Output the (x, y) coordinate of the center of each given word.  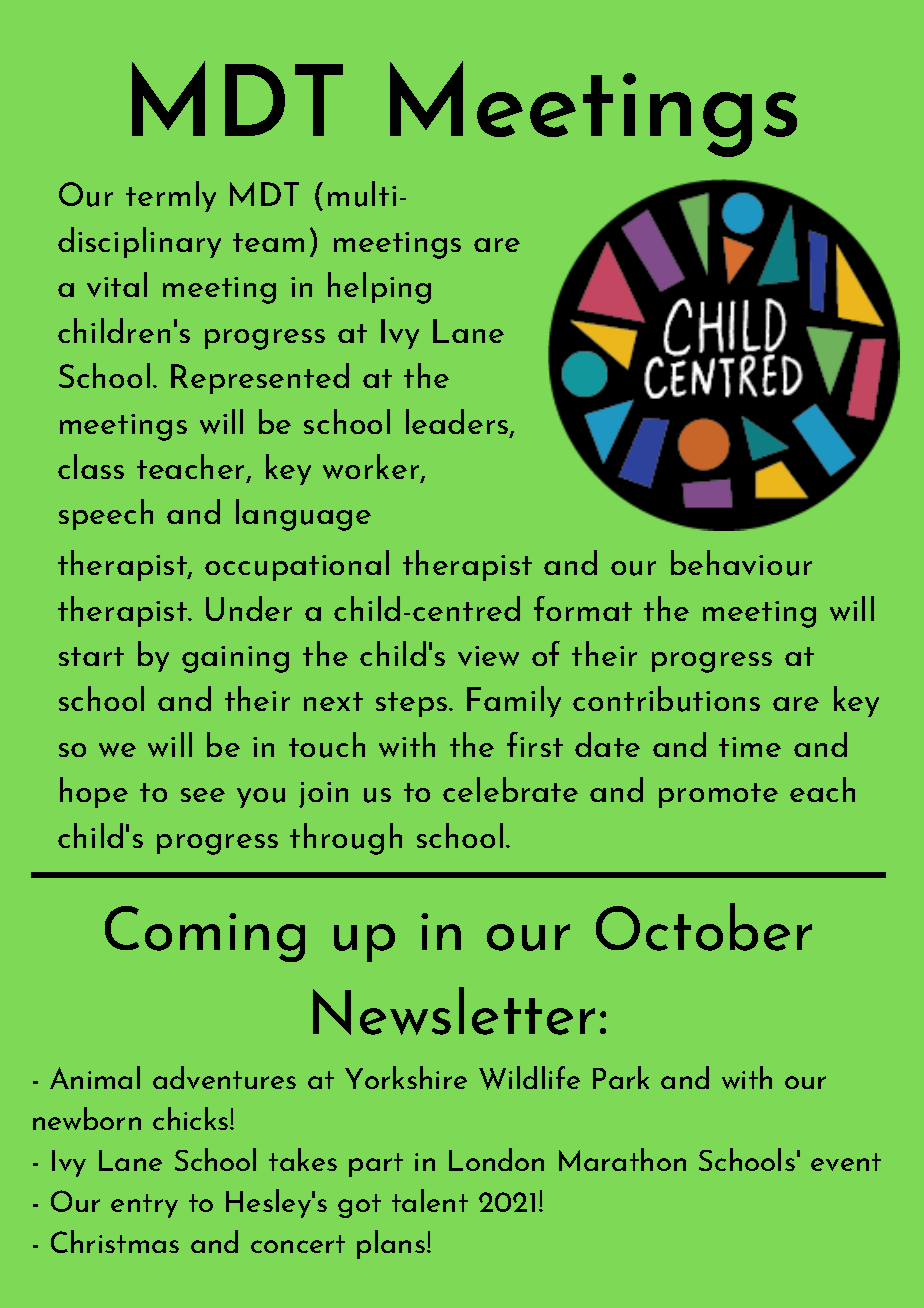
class (91, 466)
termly (171, 196)
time (750, 747)
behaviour (741, 563)
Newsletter (454, 1011)
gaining (235, 659)
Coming (205, 934)
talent (430, 1200)
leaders (457, 421)
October (704, 927)
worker (372, 468)
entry (144, 1206)
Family (514, 701)
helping (379, 288)
